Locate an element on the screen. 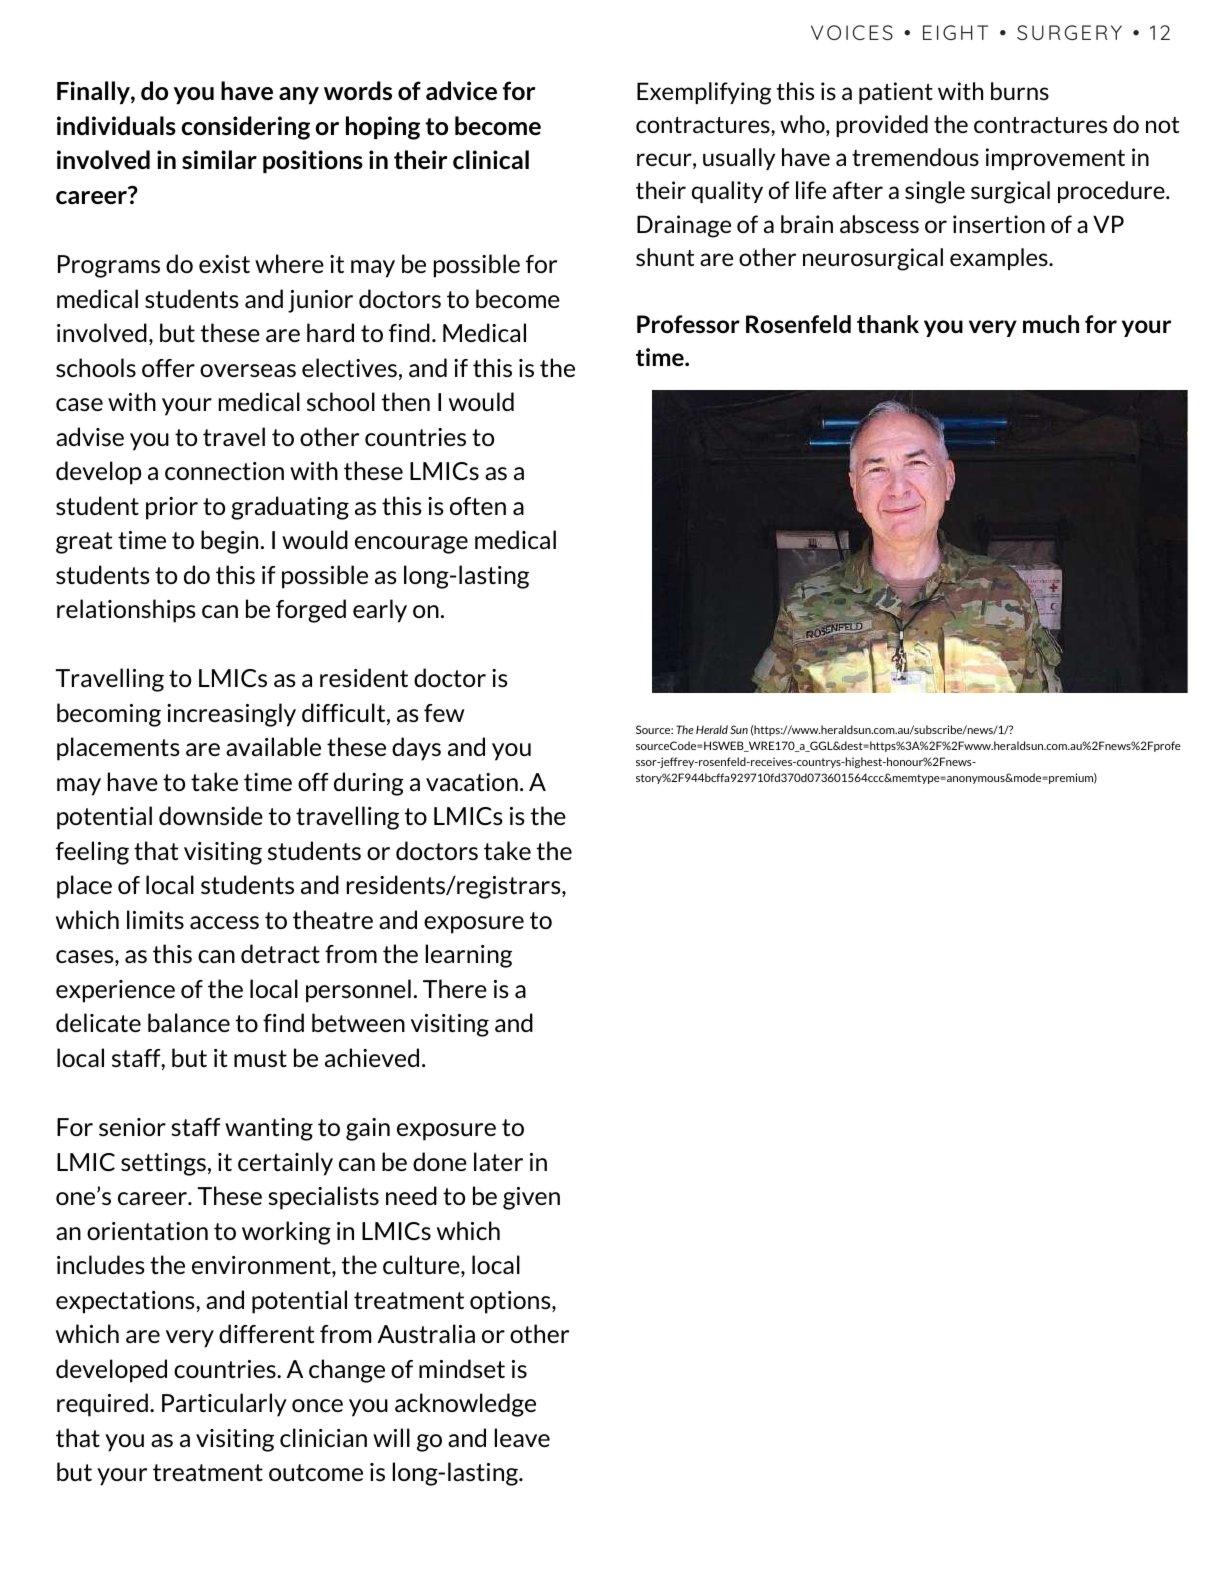  burns is located at coordinates (1020, 91).
